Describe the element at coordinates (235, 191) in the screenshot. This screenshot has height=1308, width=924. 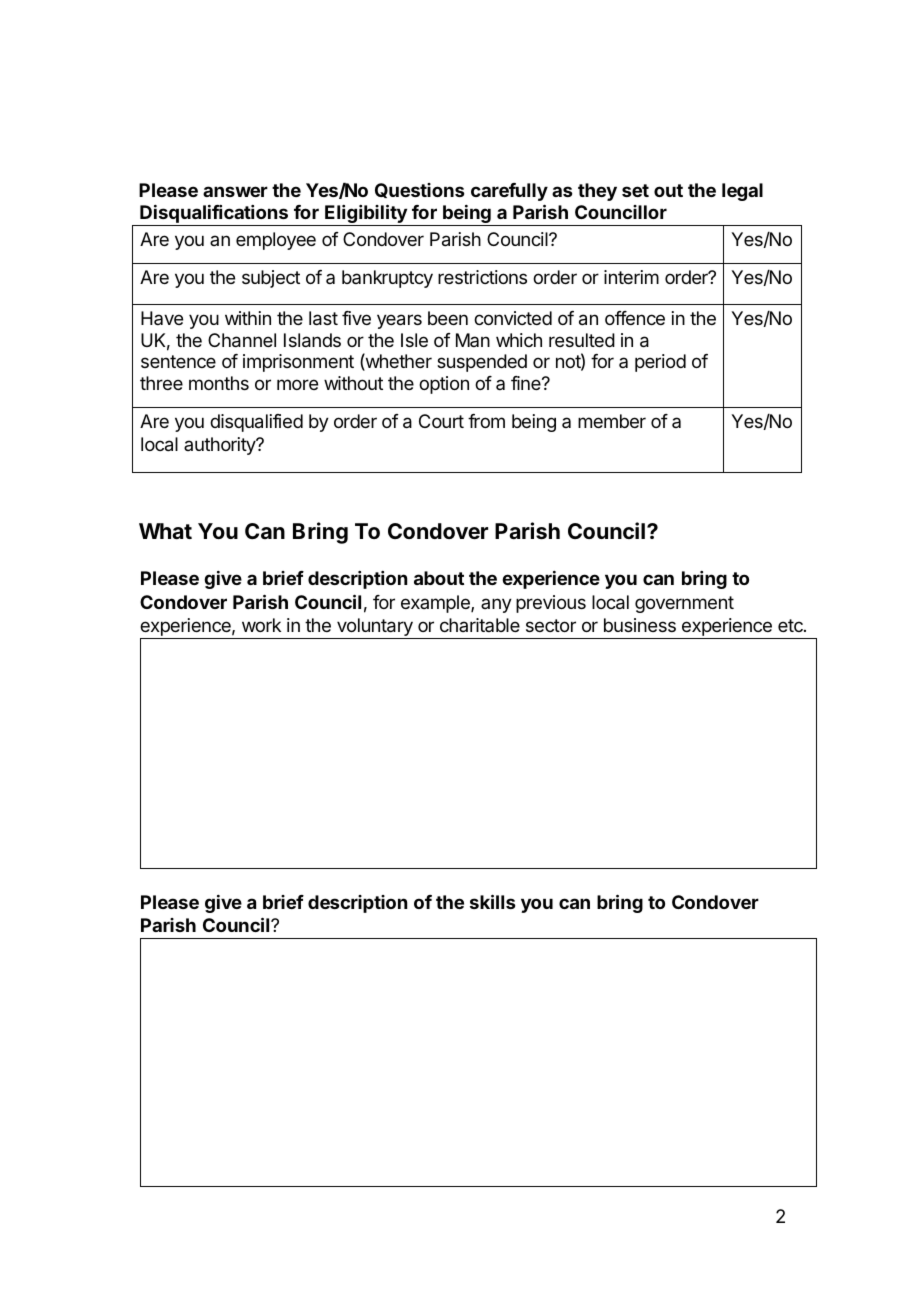
I see `answer` at that location.
